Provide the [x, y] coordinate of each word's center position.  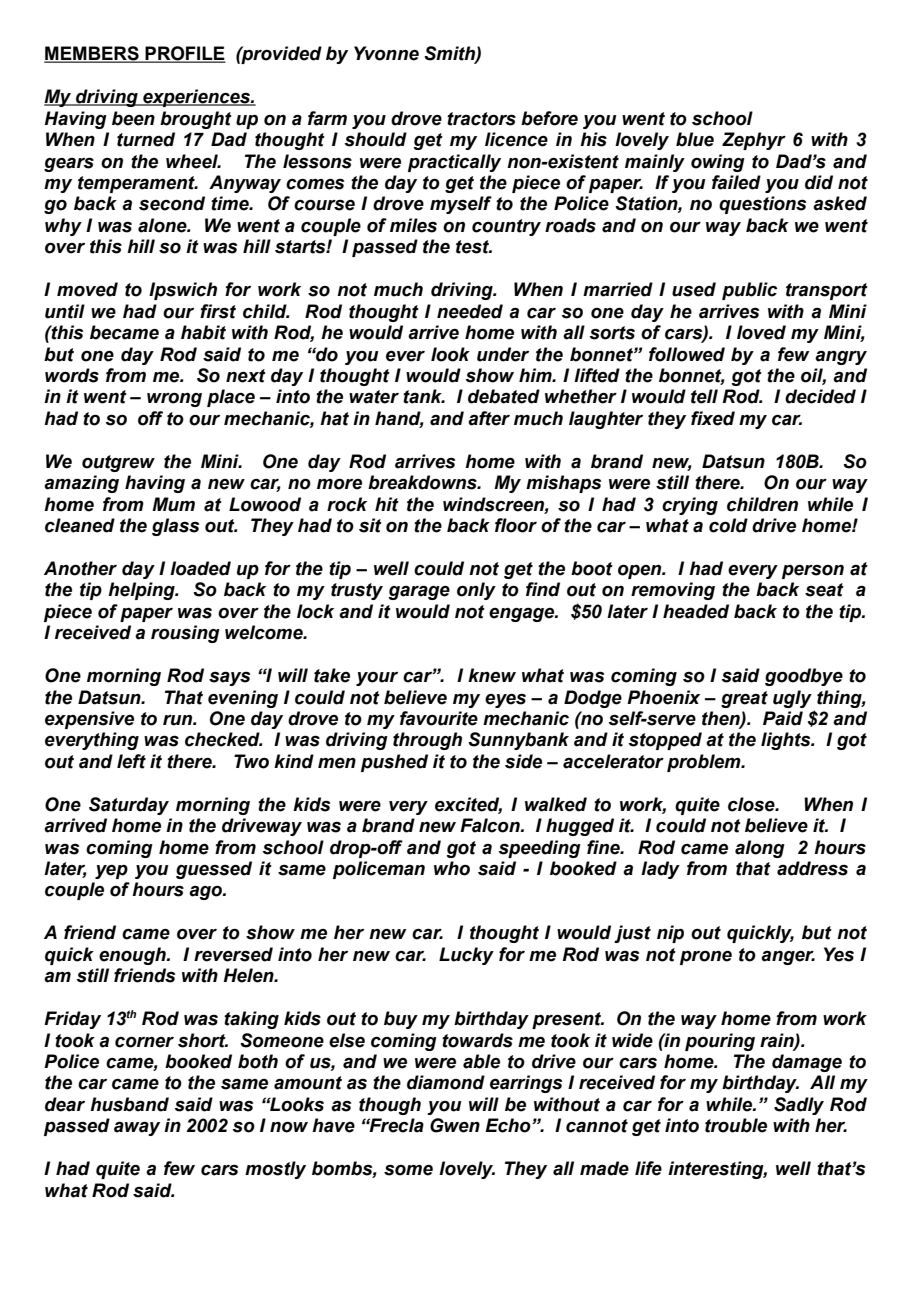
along [760, 849]
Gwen [455, 1125]
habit [203, 332]
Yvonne [386, 53]
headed [696, 611]
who [452, 868]
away [137, 1129]
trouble [736, 1125]
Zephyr [754, 141]
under [503, 354]
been [133, 118]
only [476, 591]
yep [111, 872]
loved [761, 332]
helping [142, 591]
